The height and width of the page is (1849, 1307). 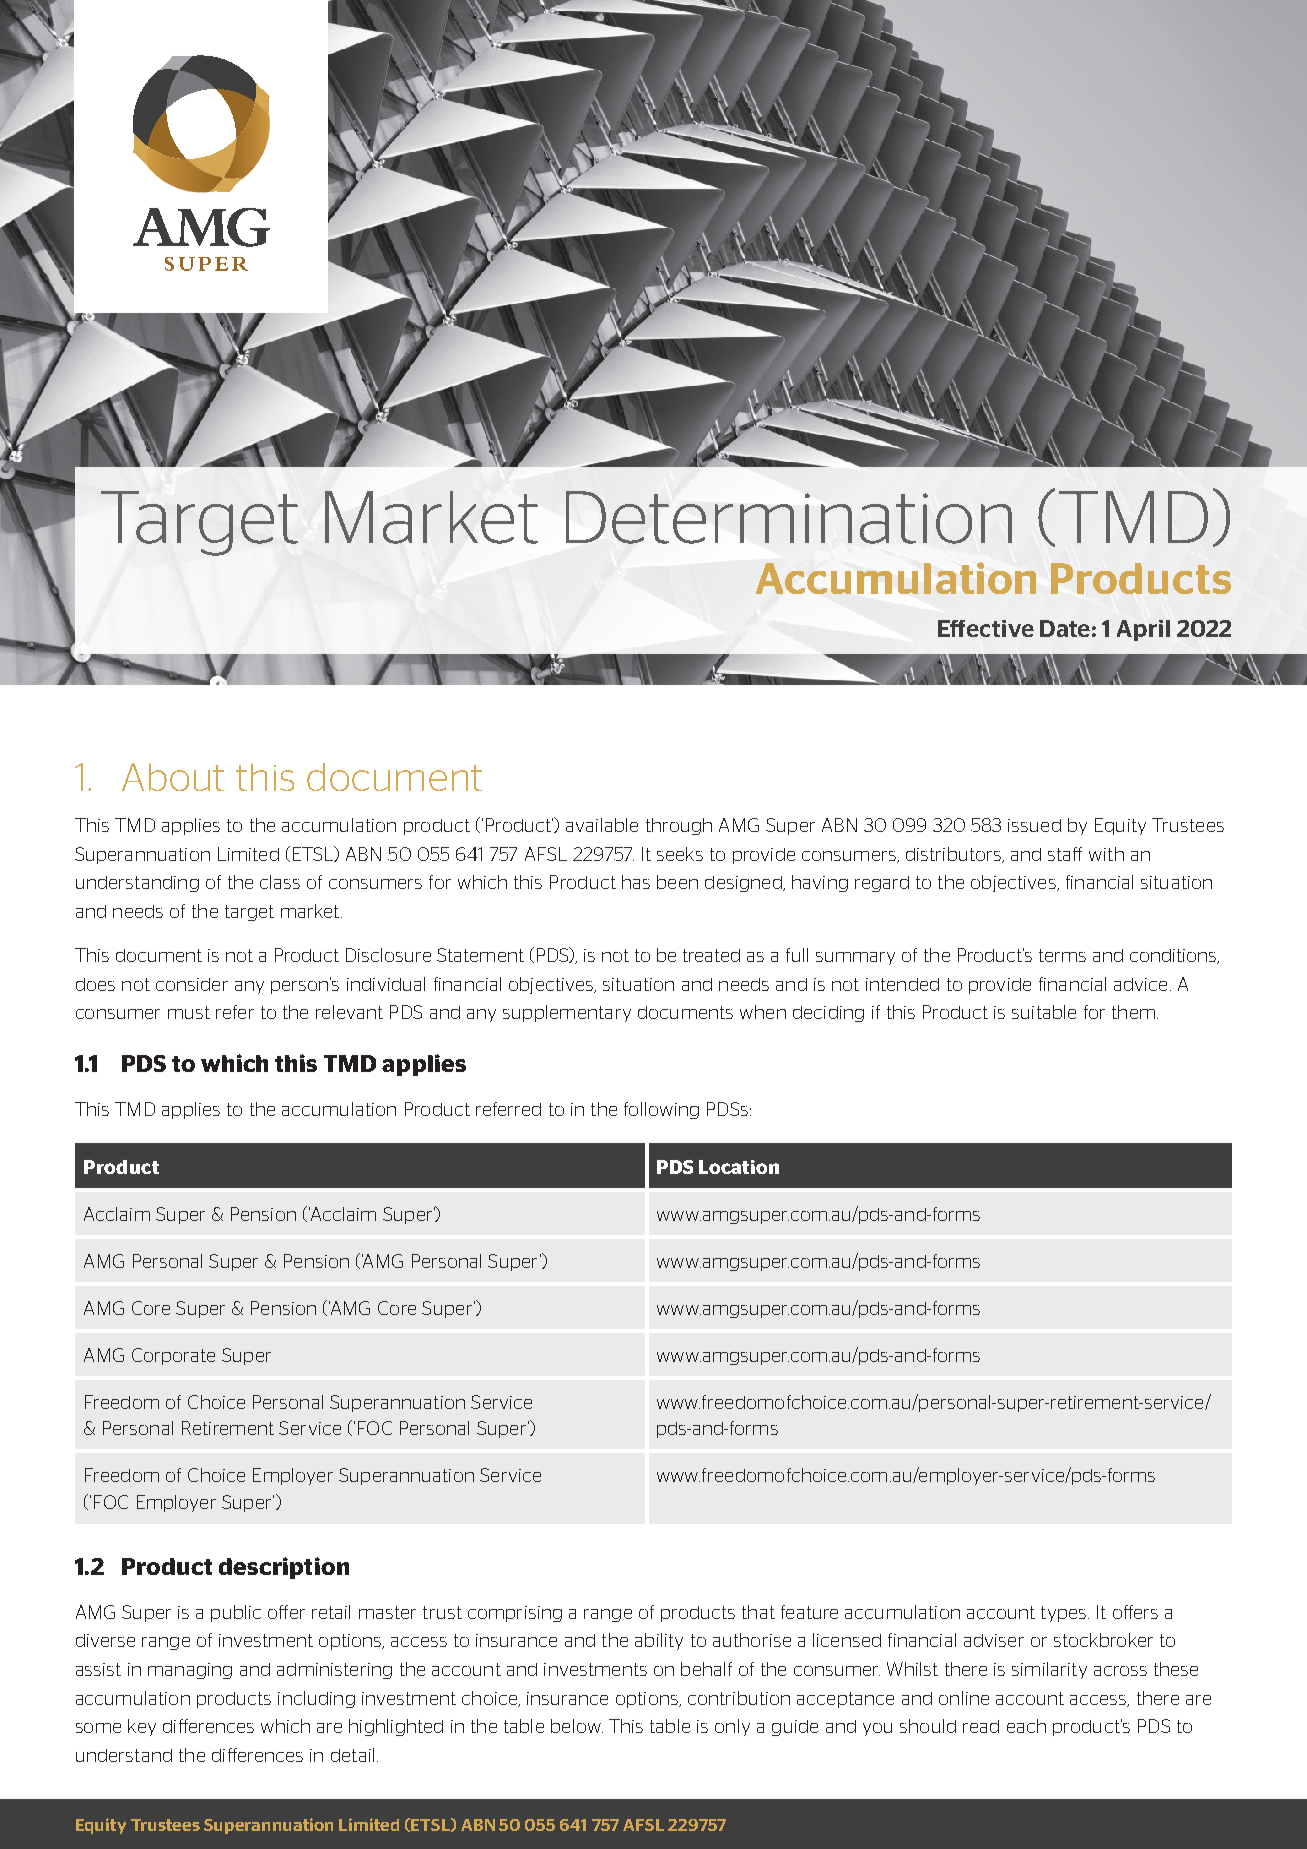 What do you see at coordinates (789, 517) in the page?
I see `Determination` at bounding box center [789, 517].
